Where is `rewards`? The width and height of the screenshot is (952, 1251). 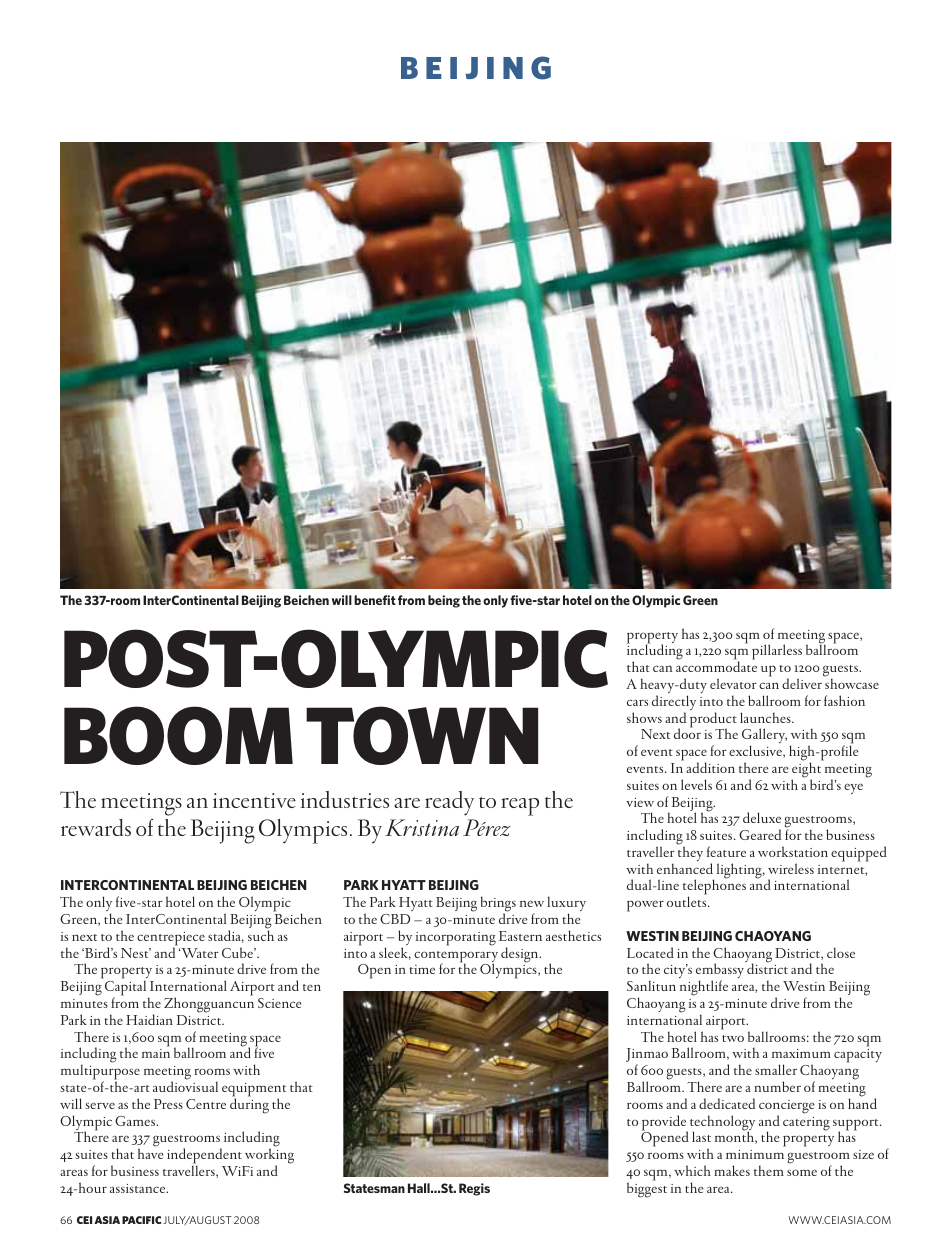
rewards is located at coordinates (96, 827).
